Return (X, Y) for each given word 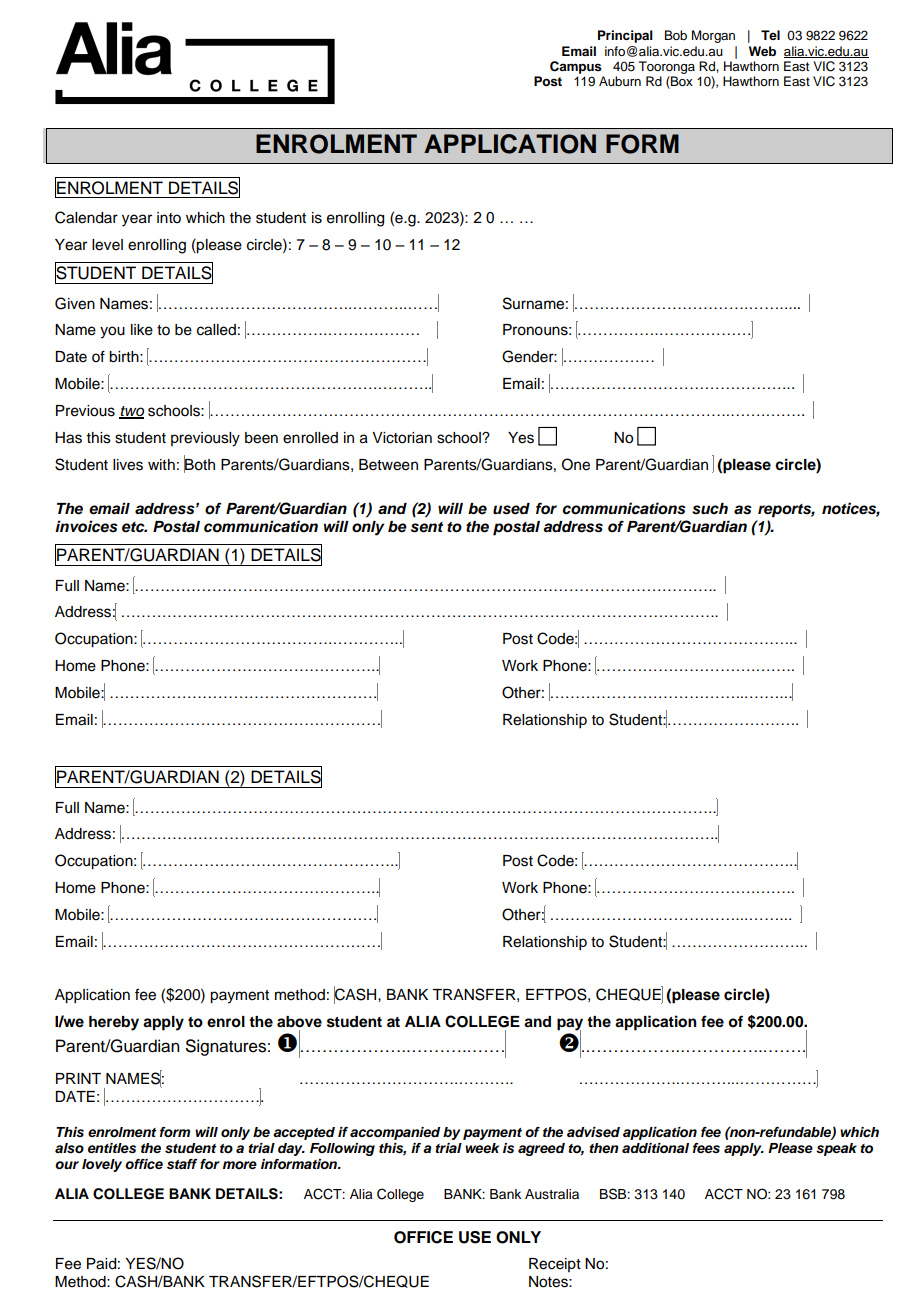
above (299, 1022)
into (169, 218)
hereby (114, 1023)
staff (182, 1164)
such (710, 509)
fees (706, 1148)
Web (762, 51)
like (142, 330)
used (511, 509)
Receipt (555, 1265)
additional (655, 1148)
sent (427, 527)
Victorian (402, 438)
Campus (576, 67)
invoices (86, 526)
